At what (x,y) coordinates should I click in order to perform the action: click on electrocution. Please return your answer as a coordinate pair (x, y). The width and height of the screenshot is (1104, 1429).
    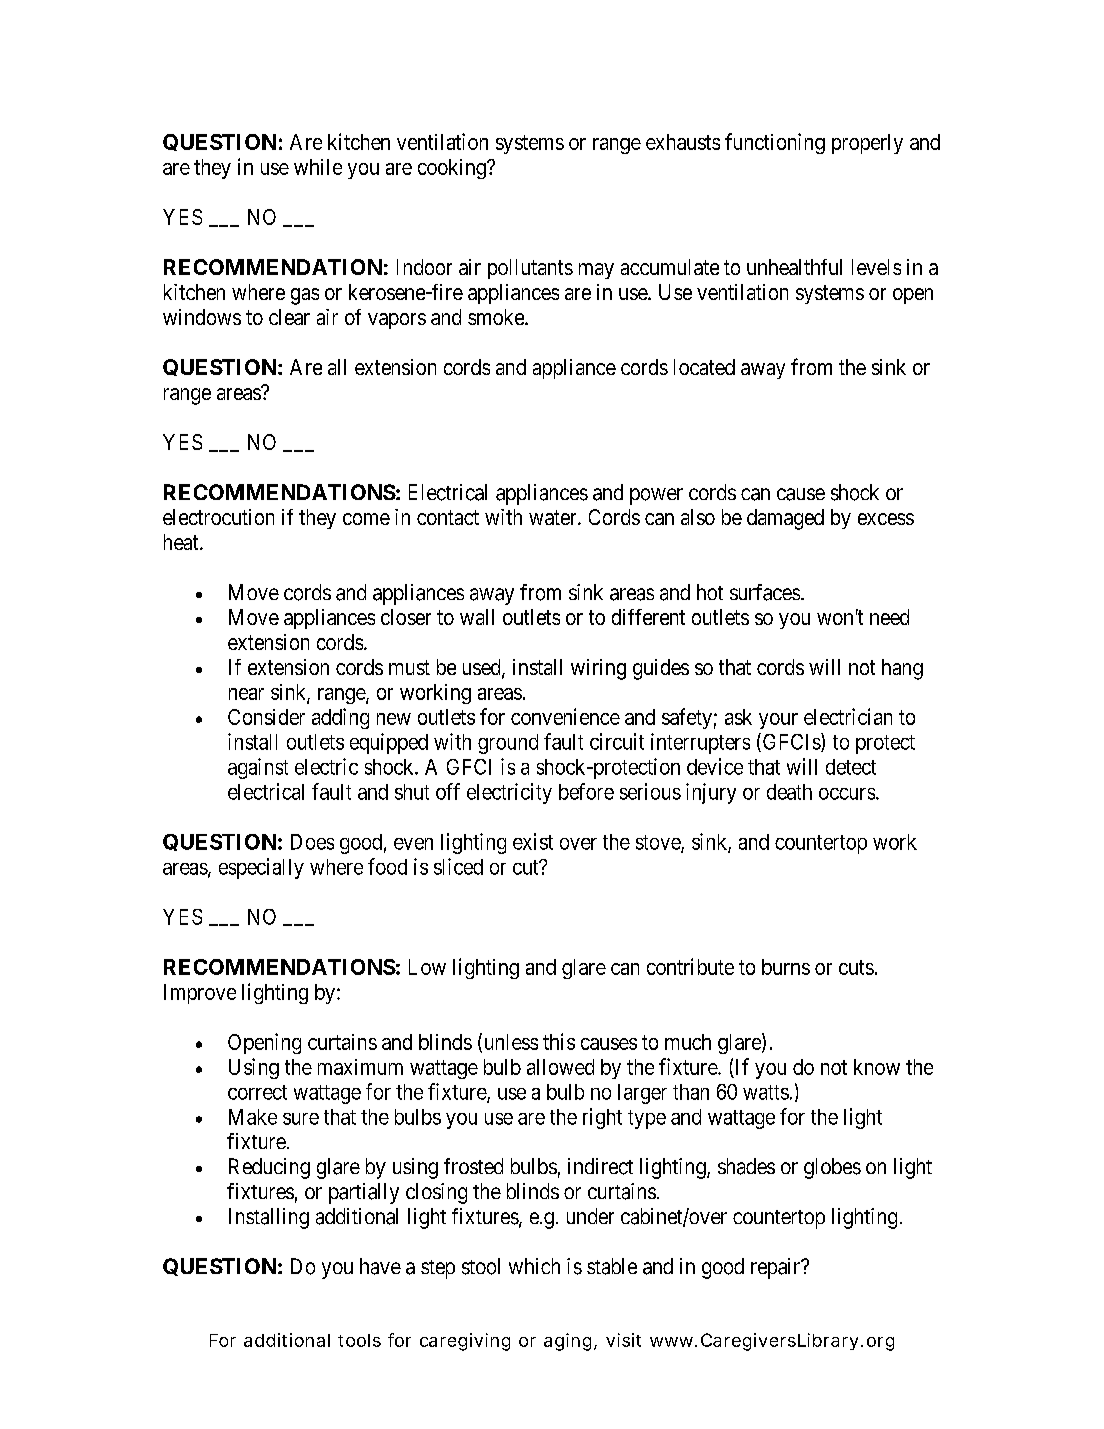
    Looking at the image, I should click on (218, 517).
